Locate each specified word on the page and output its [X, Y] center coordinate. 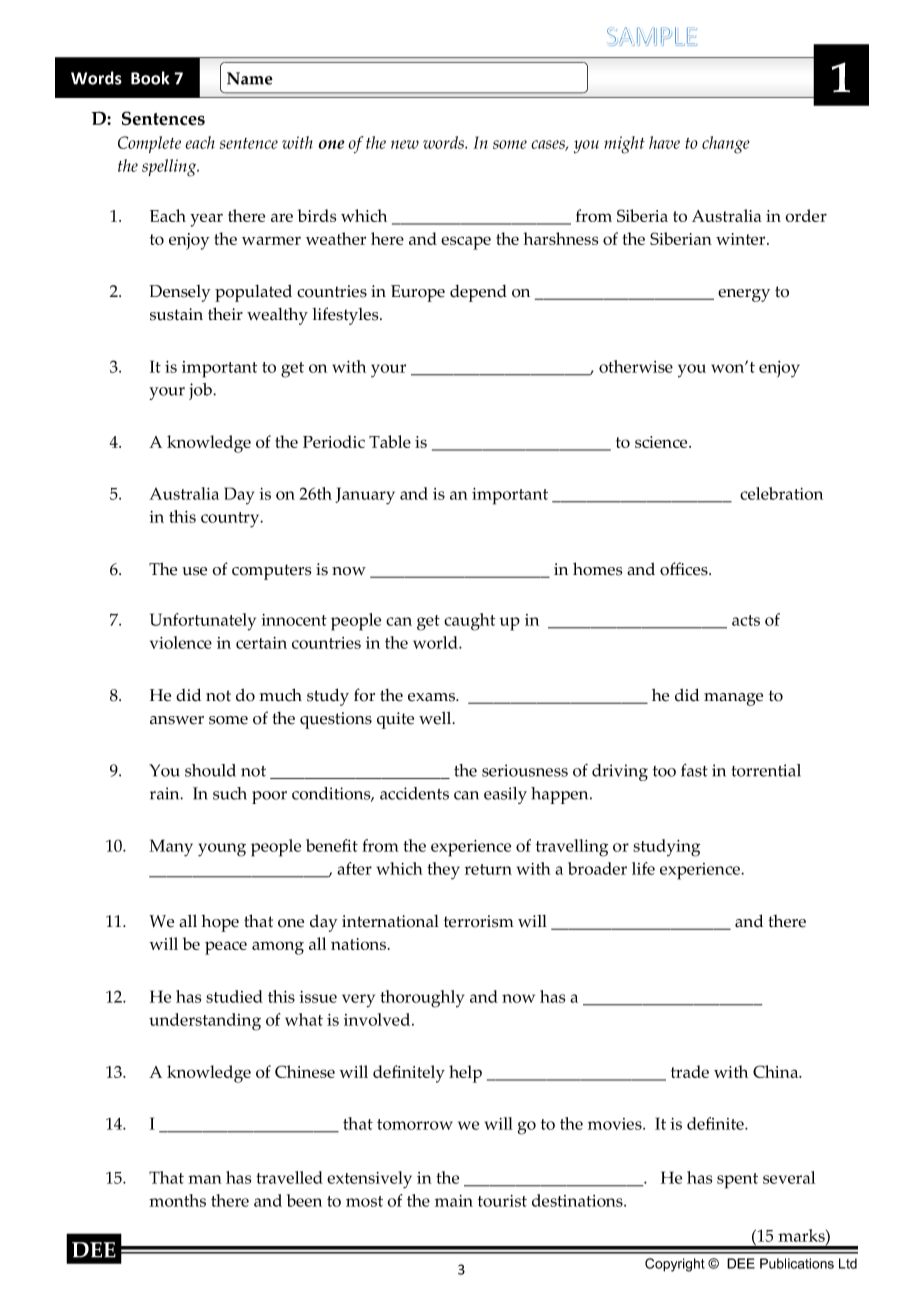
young [222, 850]
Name [250, 78]
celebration [781, 493]
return [488, 869]
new [405, 144]
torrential [766, 770]
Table [390, 441]
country [231, 520]
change [726, 145]
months [177, 1200]
